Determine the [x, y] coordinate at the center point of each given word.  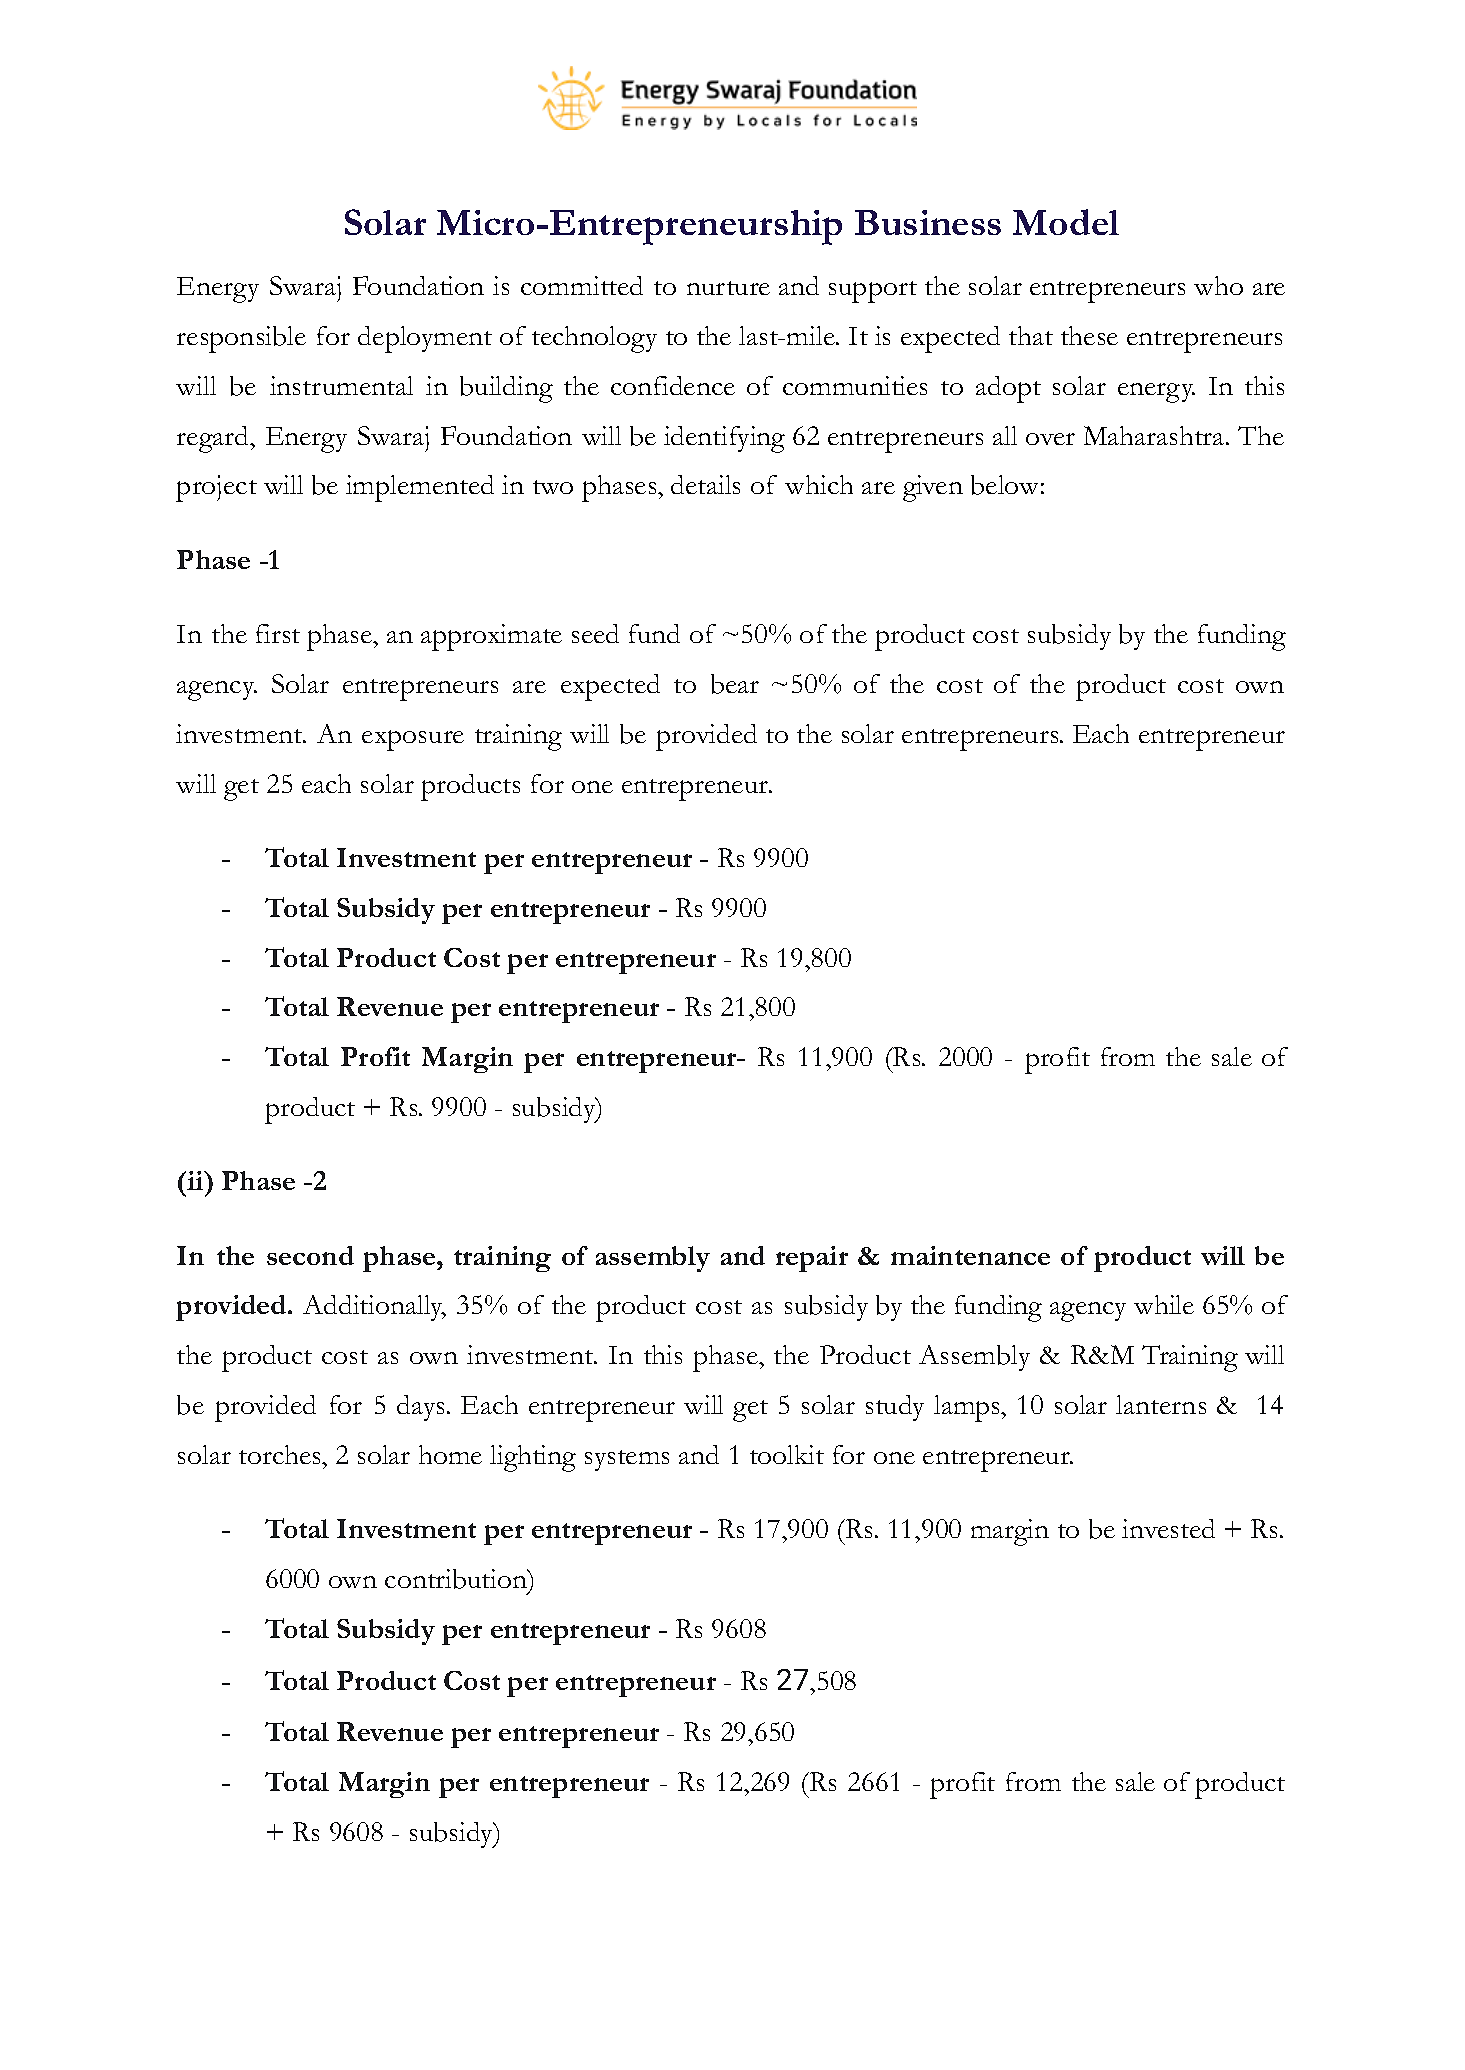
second [310, 1255]
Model [1066, 222]
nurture [728, 288]
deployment [425, 339]
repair [812, 1259]
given [933, 488]
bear [735, 684]
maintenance [970, 1255]
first [278, 633]
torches [281, 1454]
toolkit [787, 1454]
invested [1168, 1528]
